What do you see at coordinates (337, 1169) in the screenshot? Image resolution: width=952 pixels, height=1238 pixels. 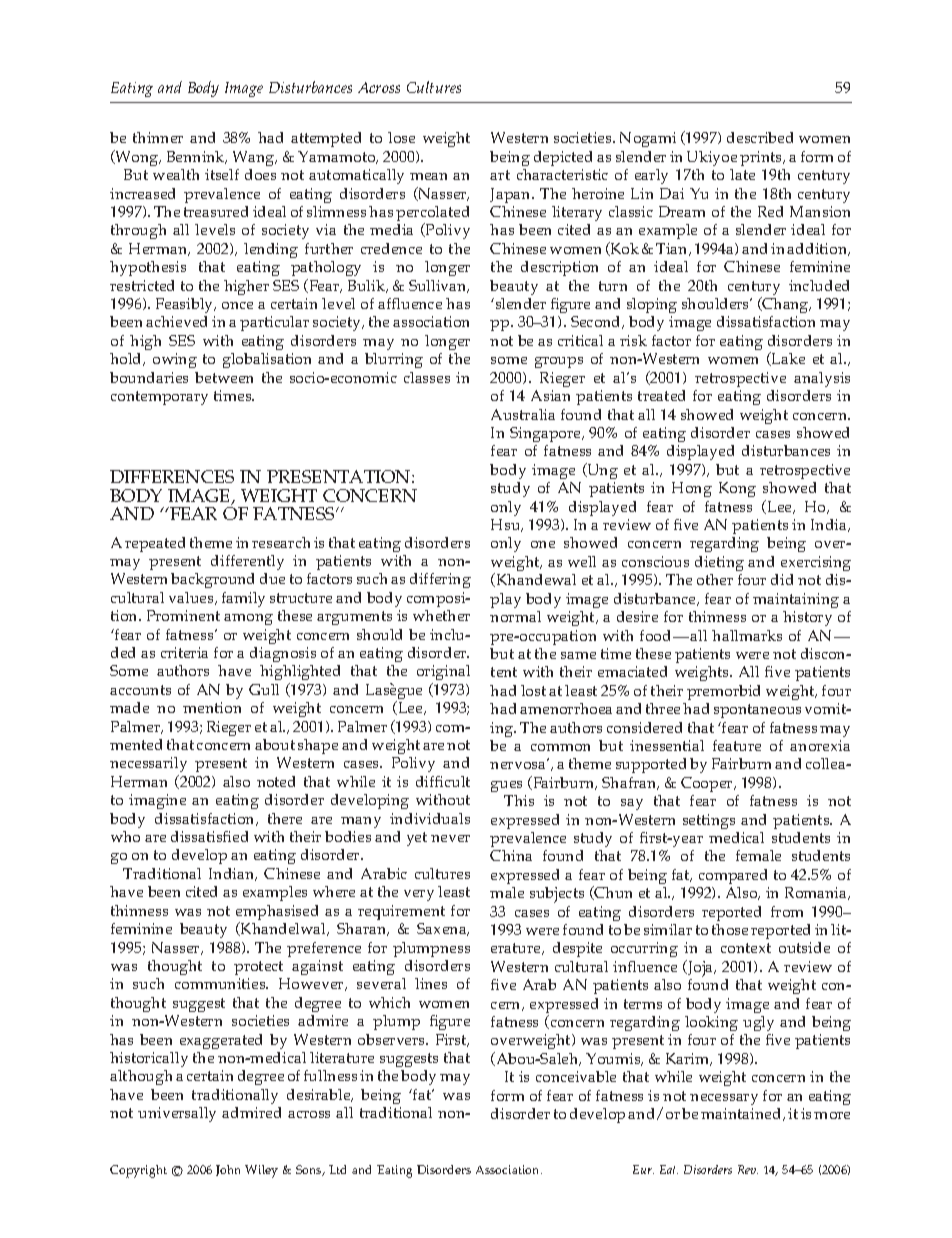 I see `Ltd` at bounding box center [337, 1169].
